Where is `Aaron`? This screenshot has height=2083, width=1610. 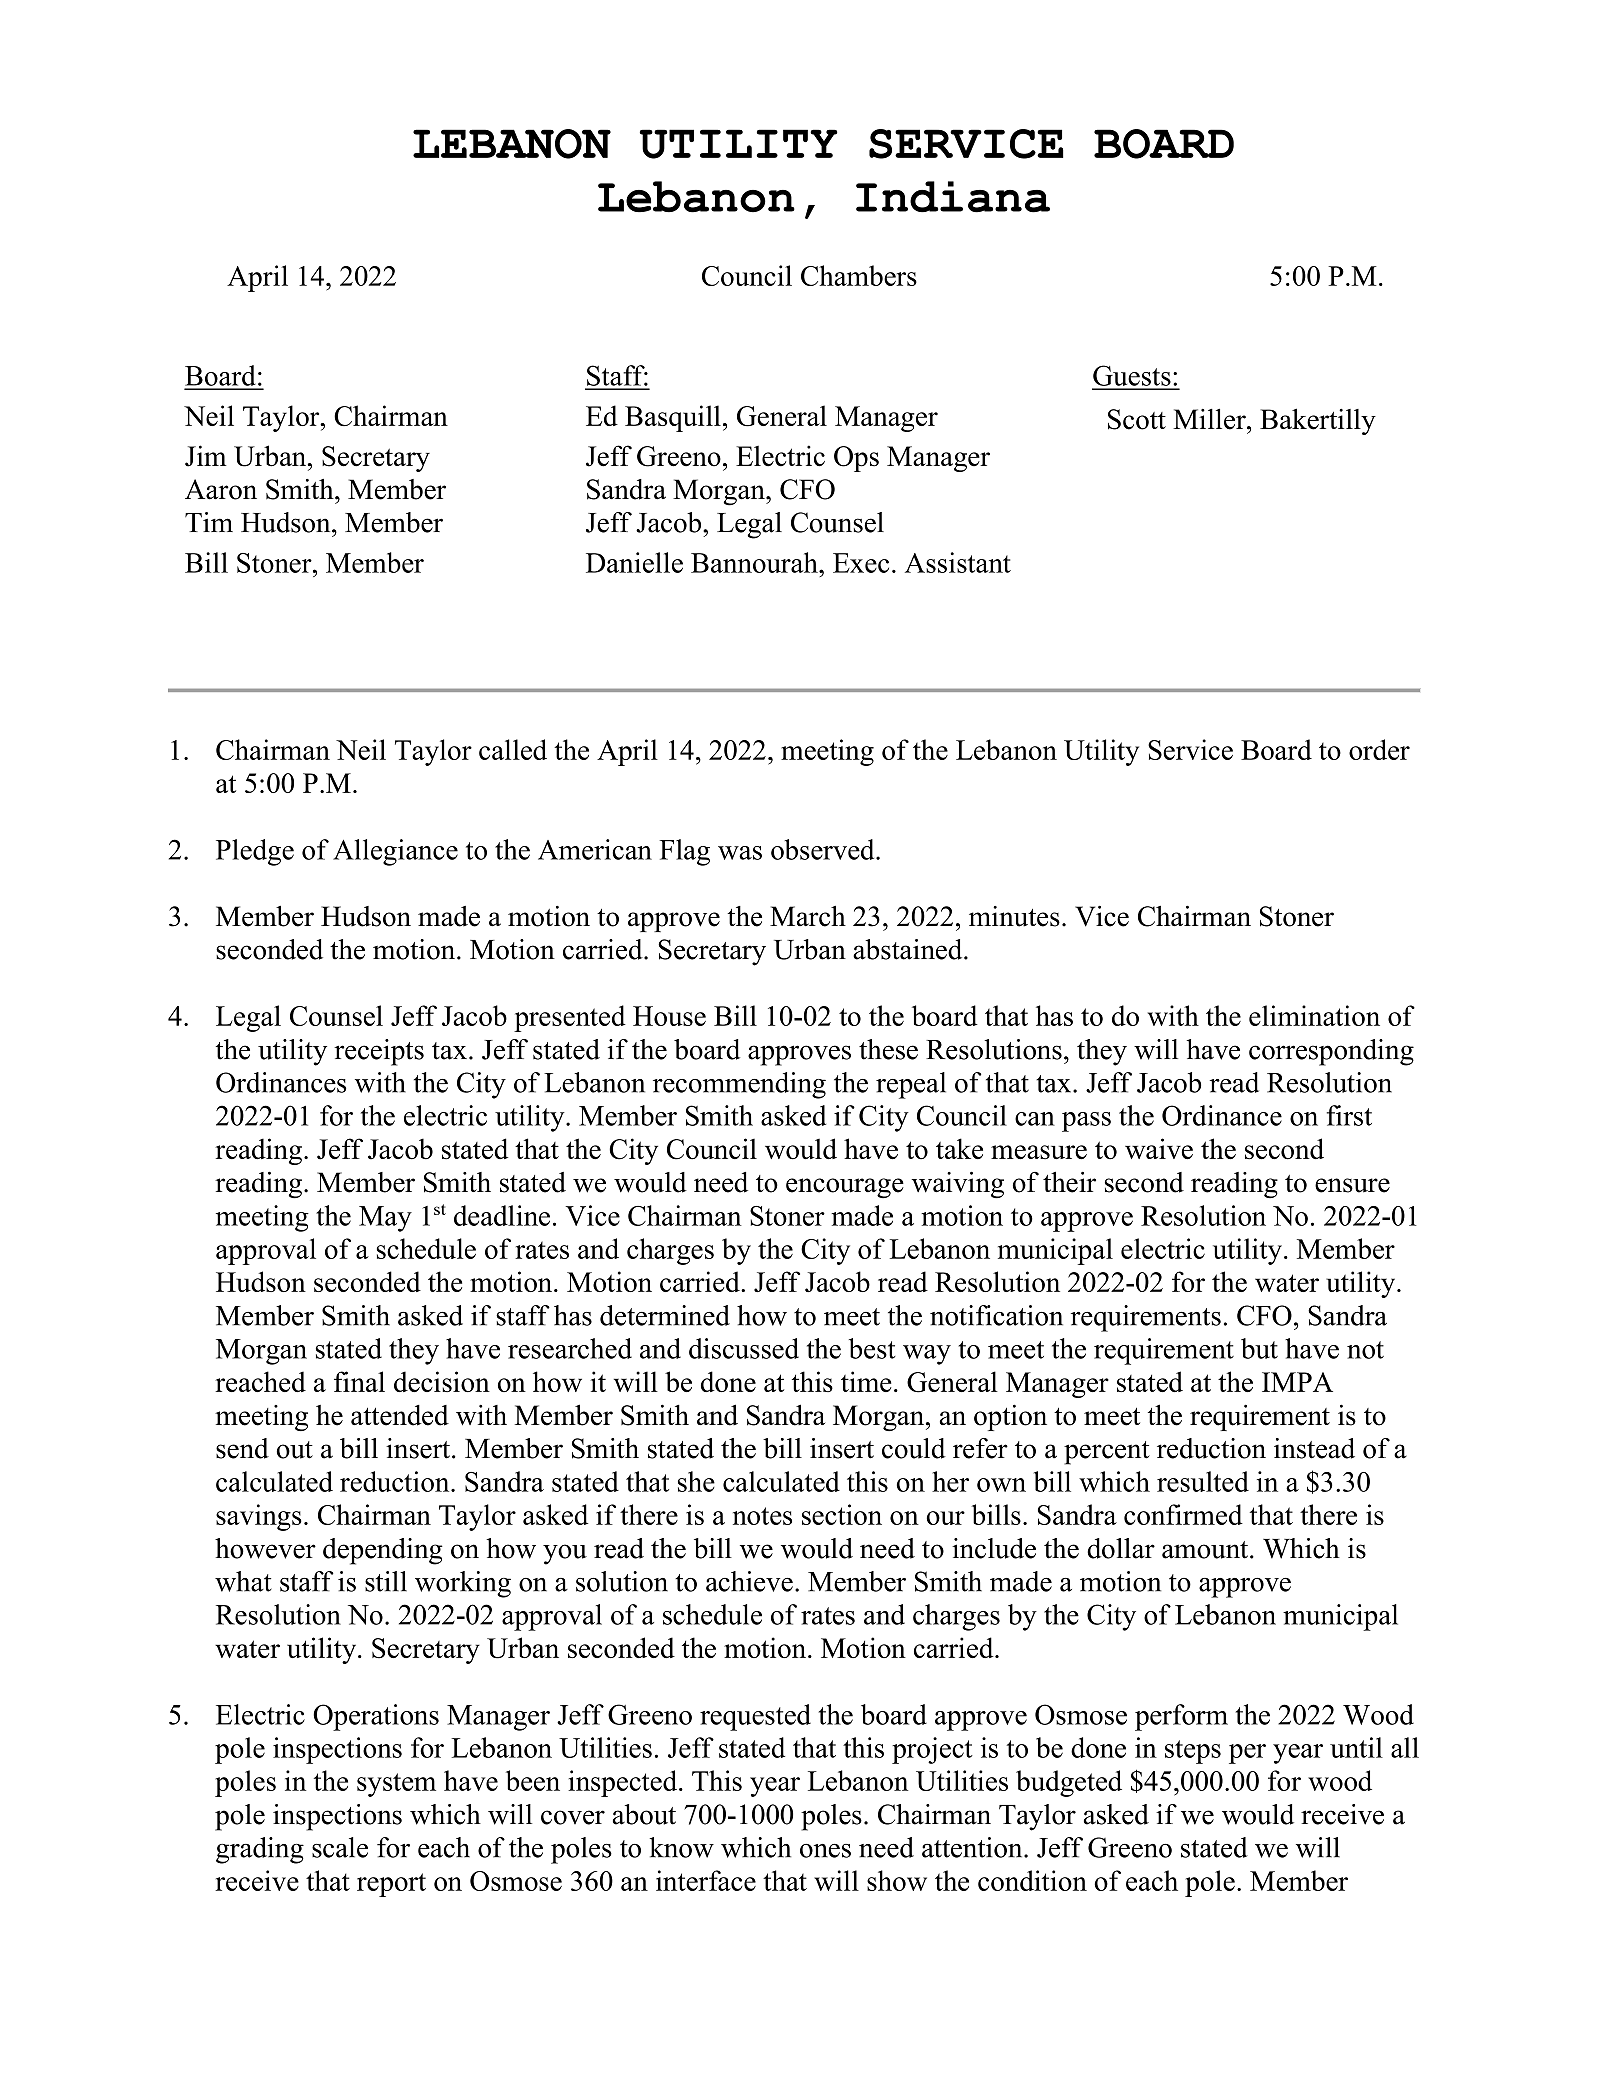 Aaron is located at coordinates (221, 489).
